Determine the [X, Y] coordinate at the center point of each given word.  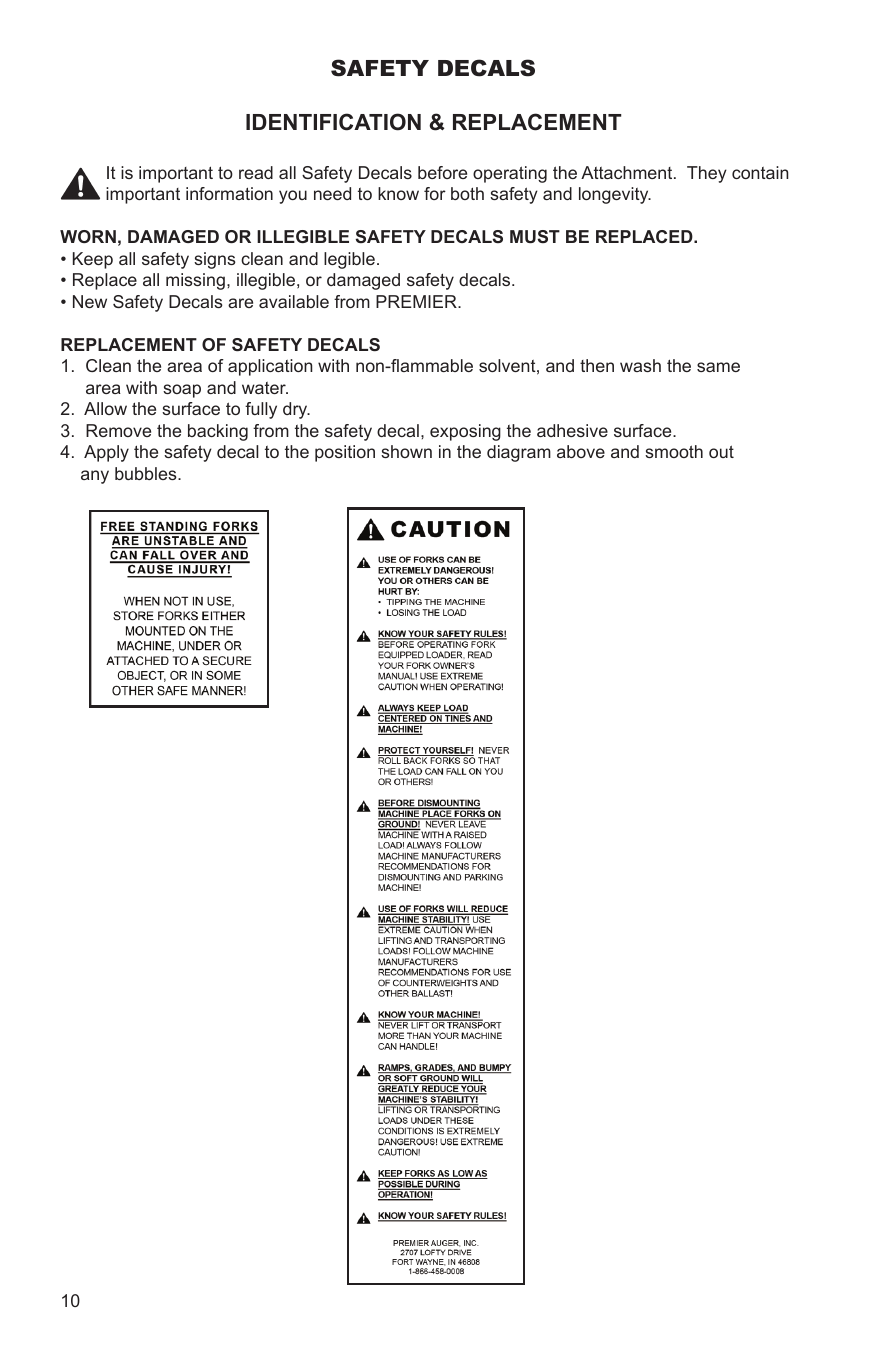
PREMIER [417, 301]
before [442, 172]
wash [640, 365]
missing [195, 281]
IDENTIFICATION [333, 122]
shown [406, 451]
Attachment [628, 172]
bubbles [147, 473]
